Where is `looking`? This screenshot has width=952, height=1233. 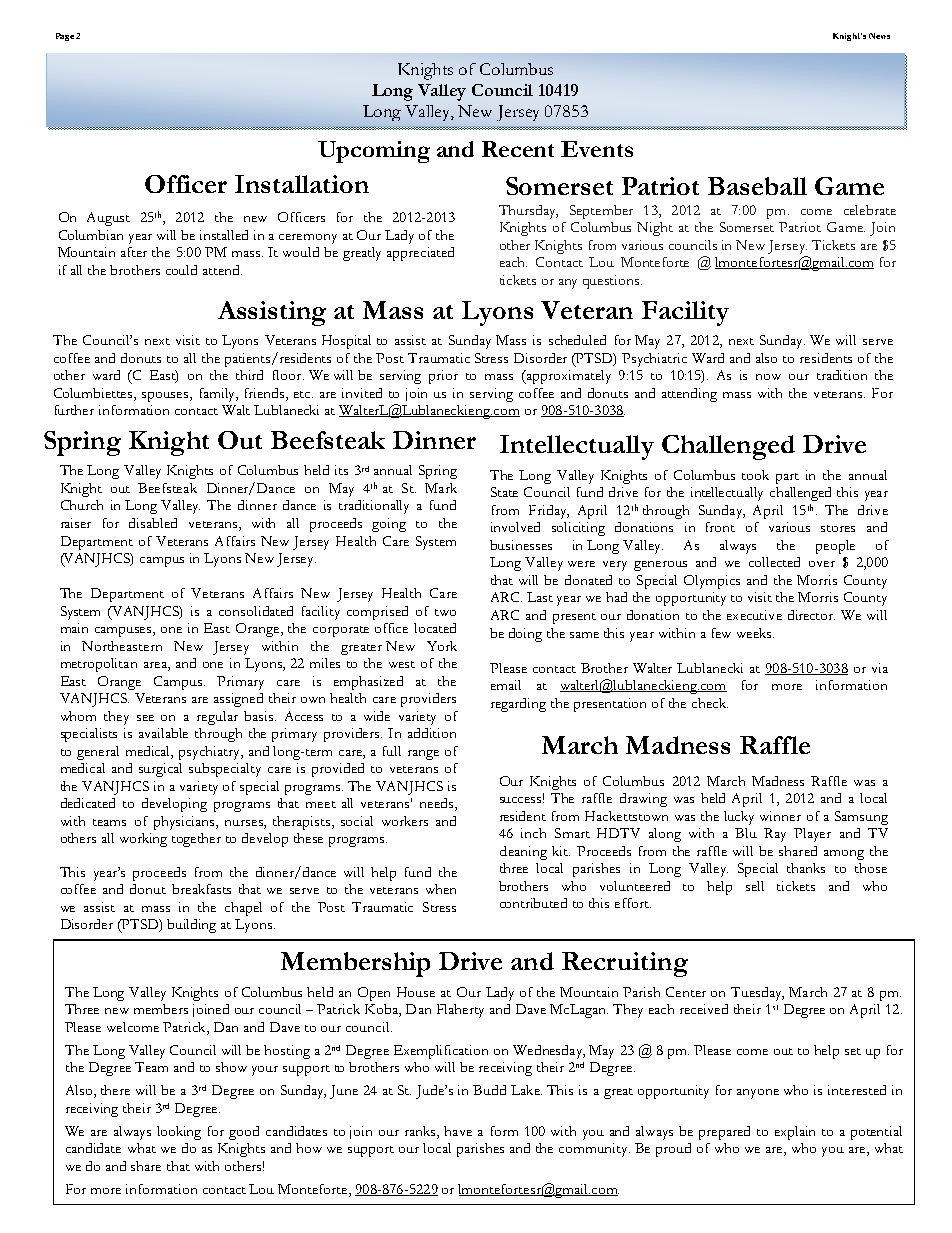
looking is located at coordinates (179, 1133).
